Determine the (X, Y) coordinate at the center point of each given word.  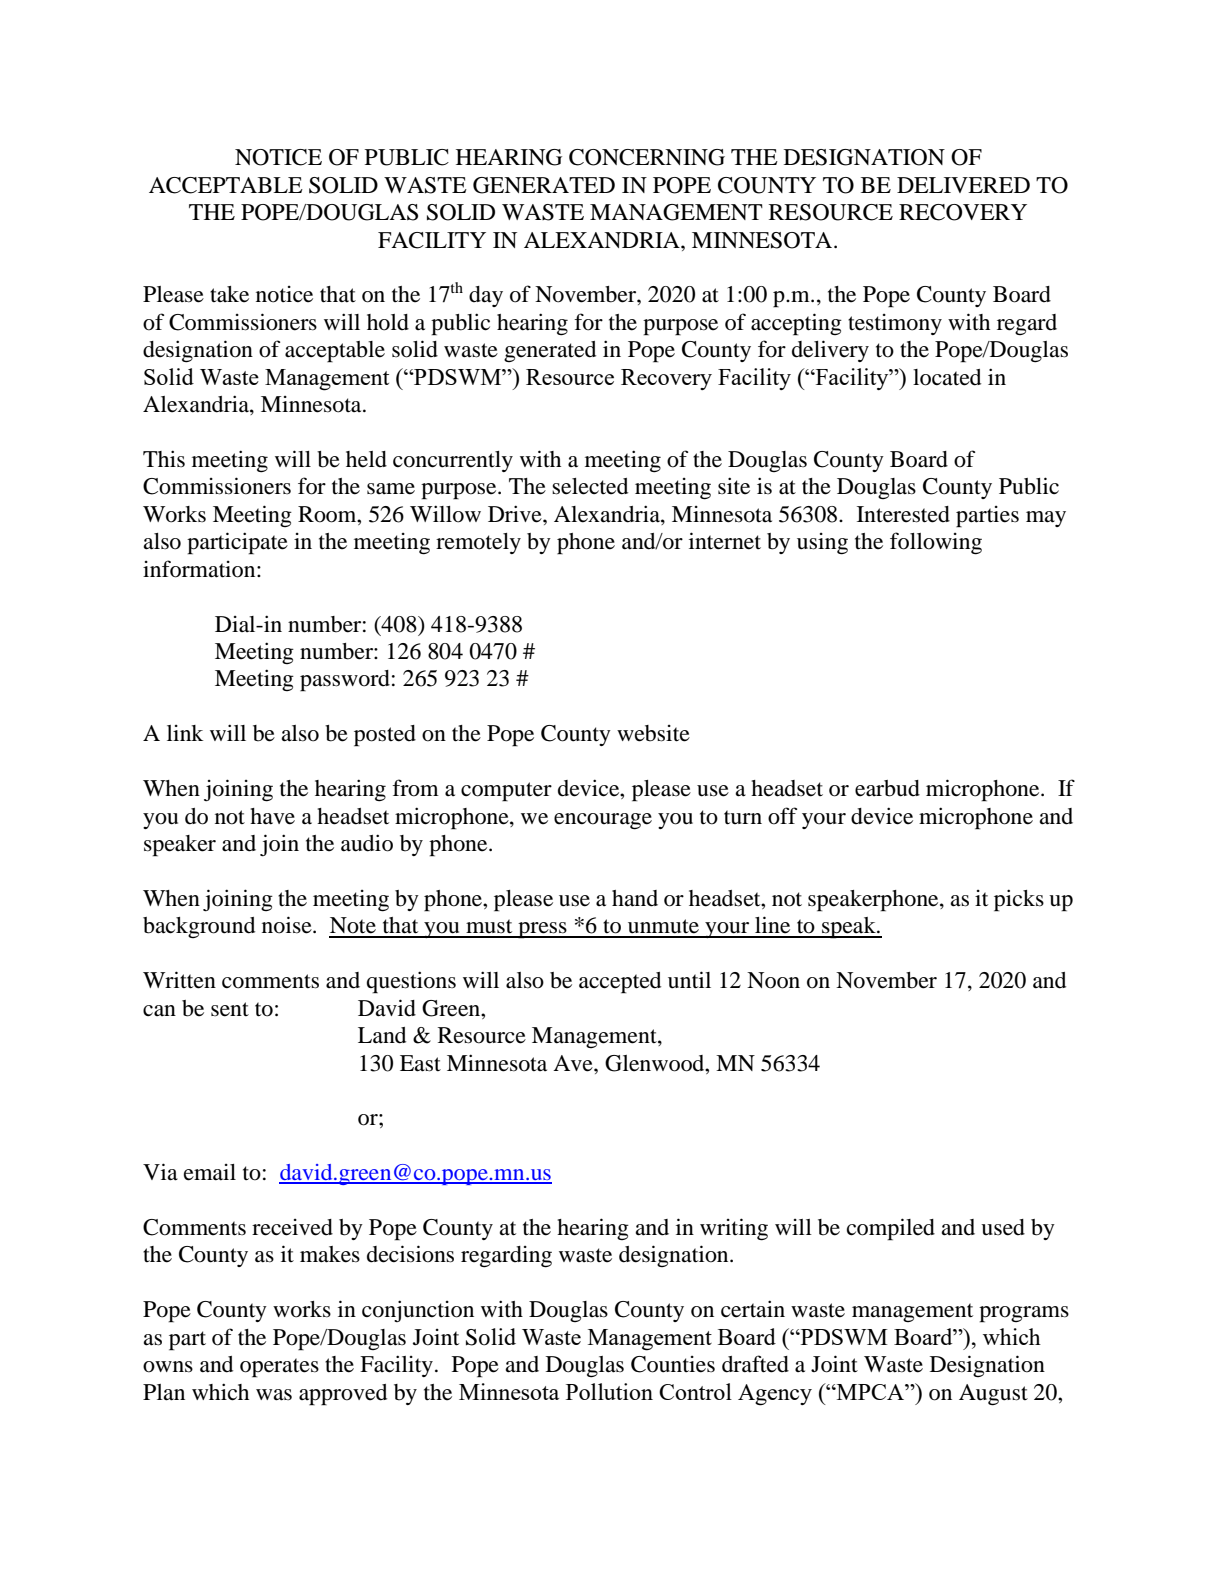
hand (635, 898)
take (229, 294)
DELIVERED (963, 185)
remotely (478, 543)
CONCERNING (647, 157)
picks (1019, 900)
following (936, 543)
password (345, 681)
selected (590, 486)
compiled (891, 1229)
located (947, 377)
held (366, 459)
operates (279, 1368)
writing (734, 1229)
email (210, 1172)
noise (288, 925)
